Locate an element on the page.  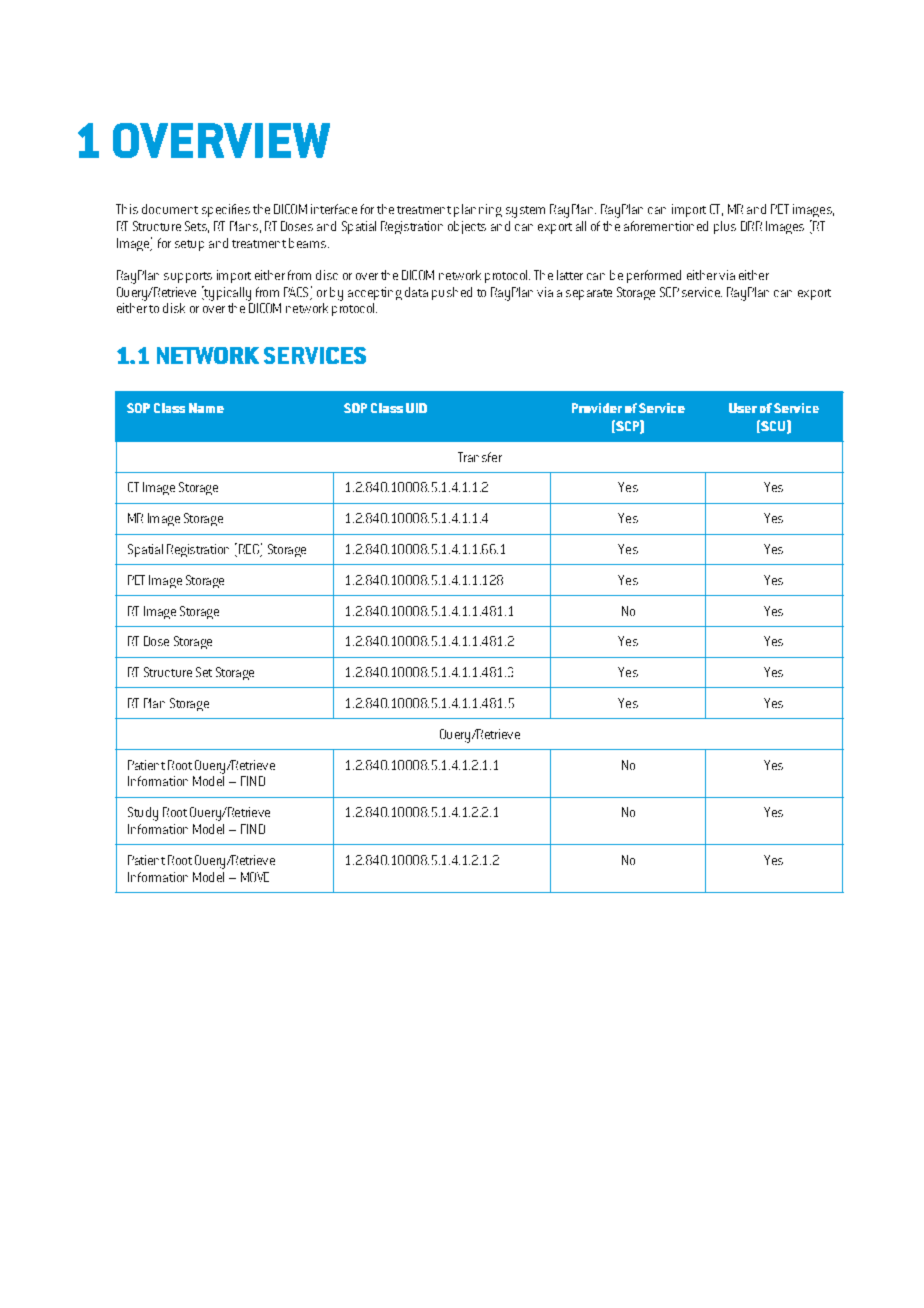
Provider is located at coordinates (597, 408).
